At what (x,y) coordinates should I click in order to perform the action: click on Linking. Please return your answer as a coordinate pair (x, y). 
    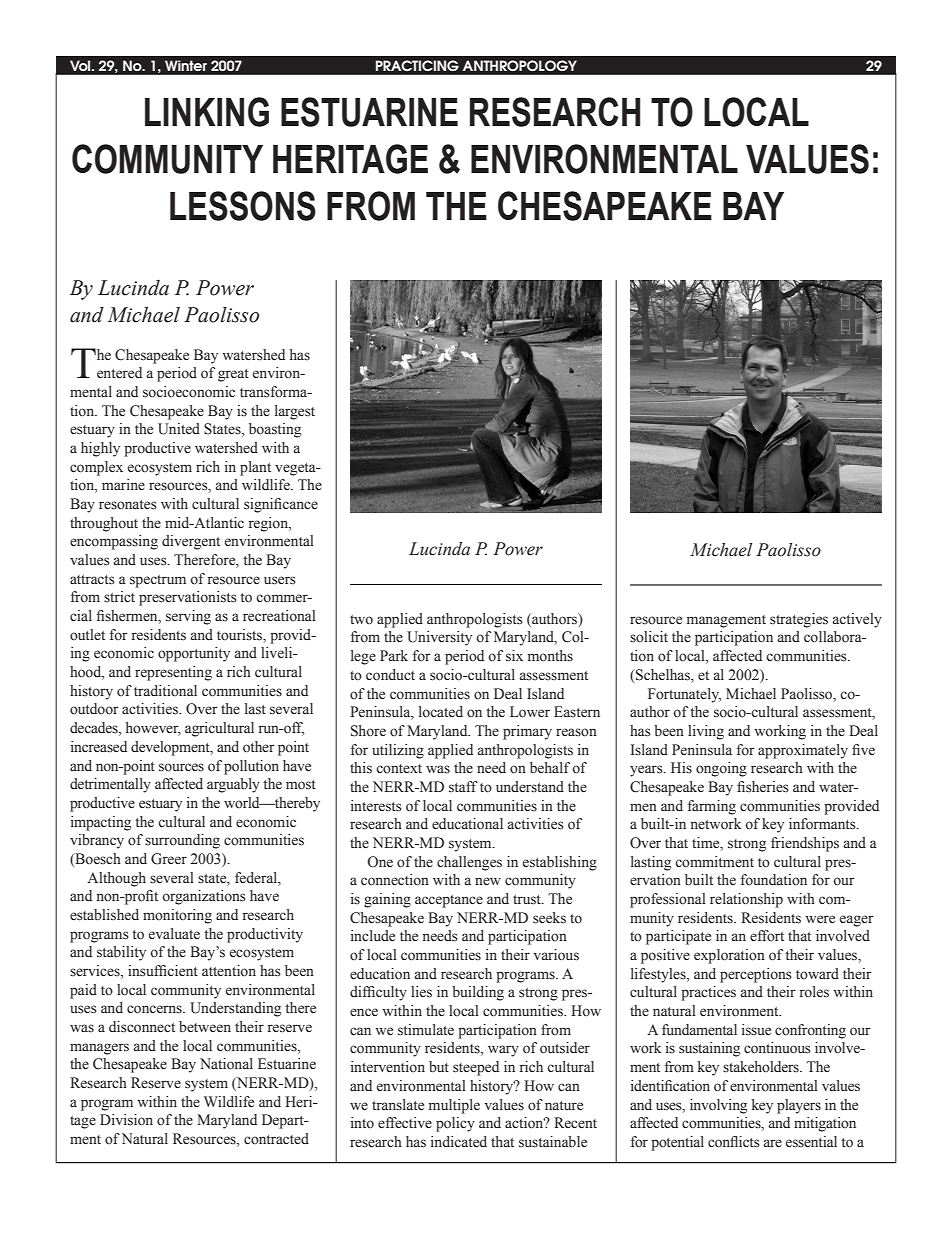
    Looking at the image, I should click on (207, 112).
